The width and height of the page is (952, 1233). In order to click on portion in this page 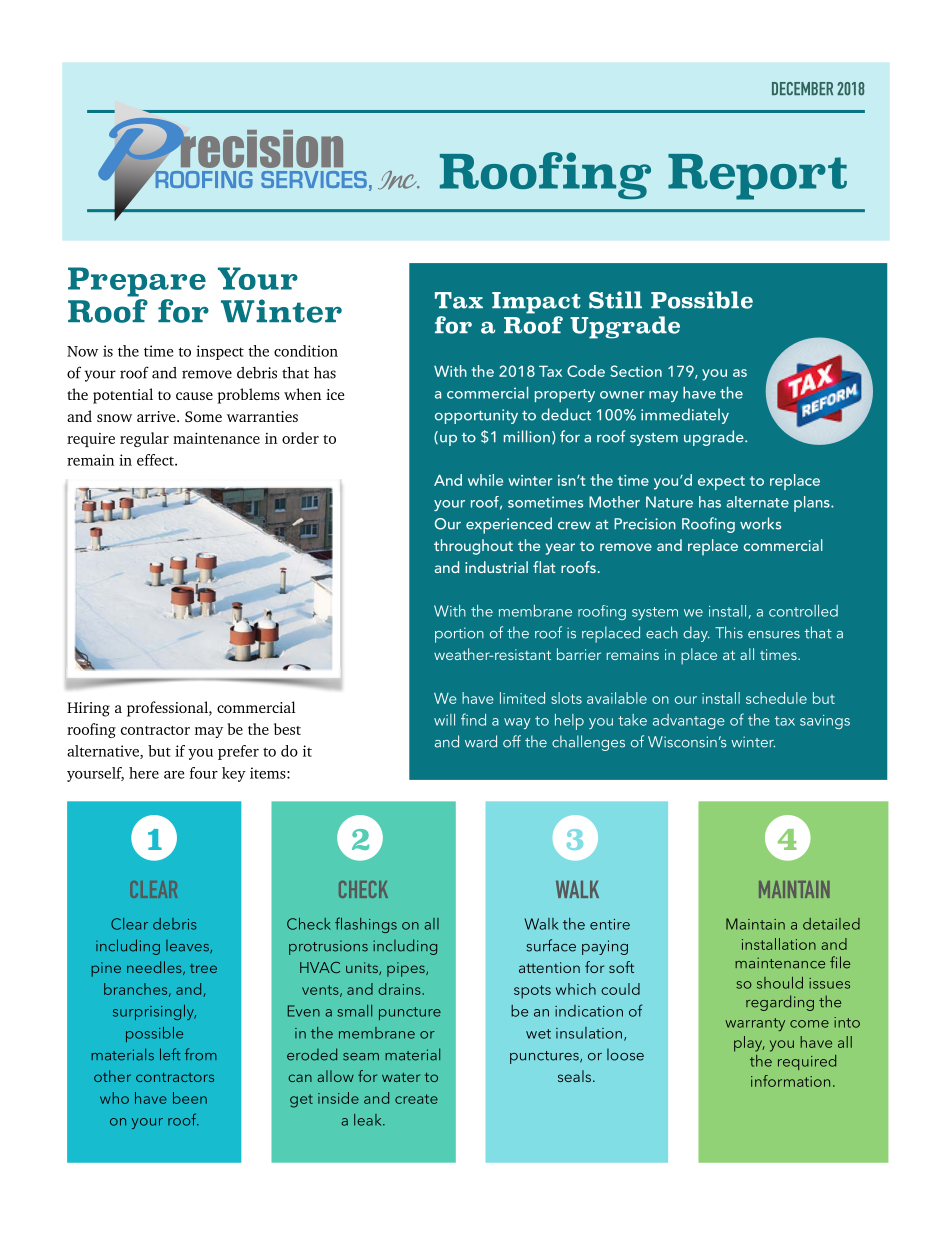, I will do `click(459, 635)`.
